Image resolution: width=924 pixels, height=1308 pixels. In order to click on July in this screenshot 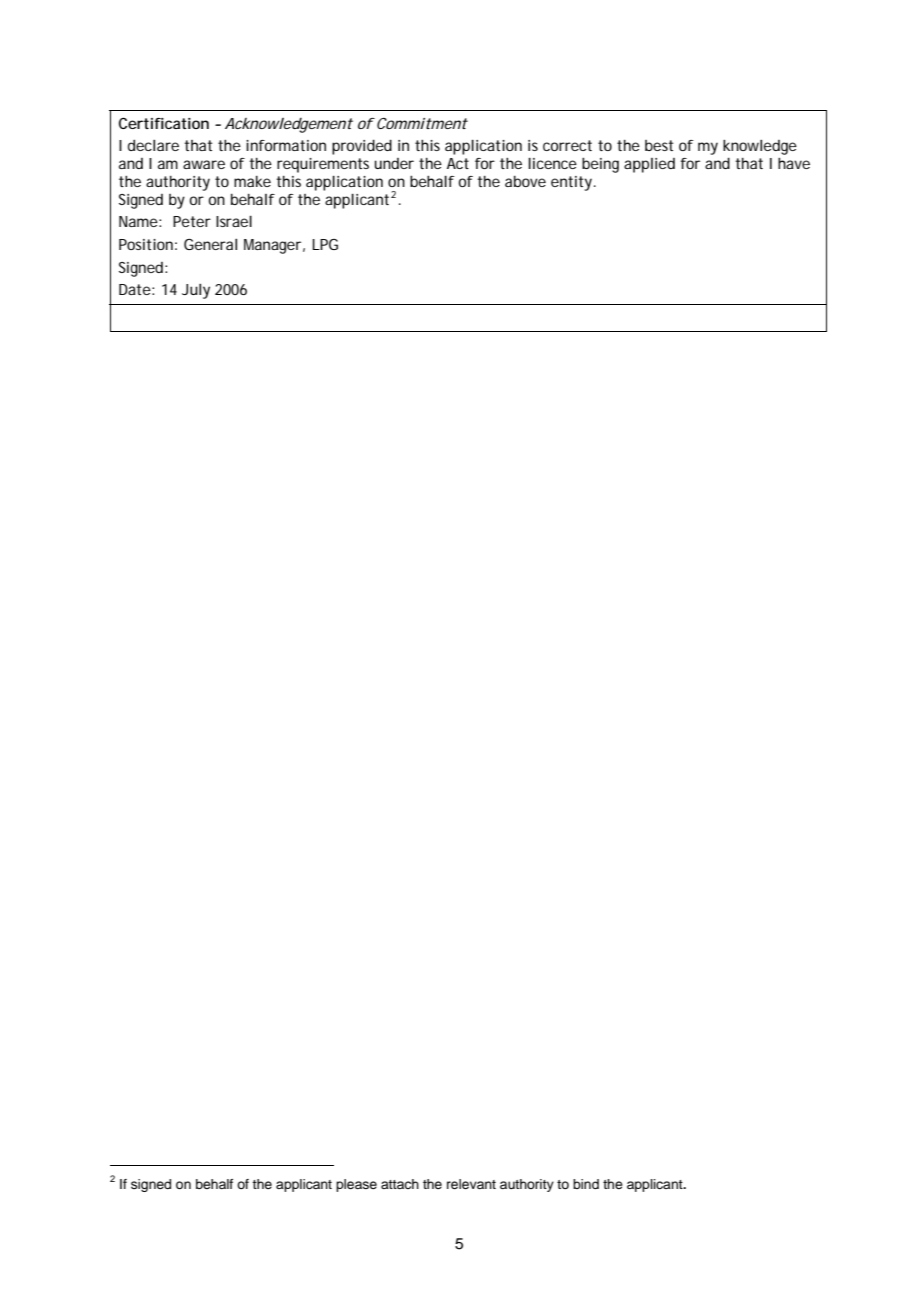, I will do `click(196, 291)`.
